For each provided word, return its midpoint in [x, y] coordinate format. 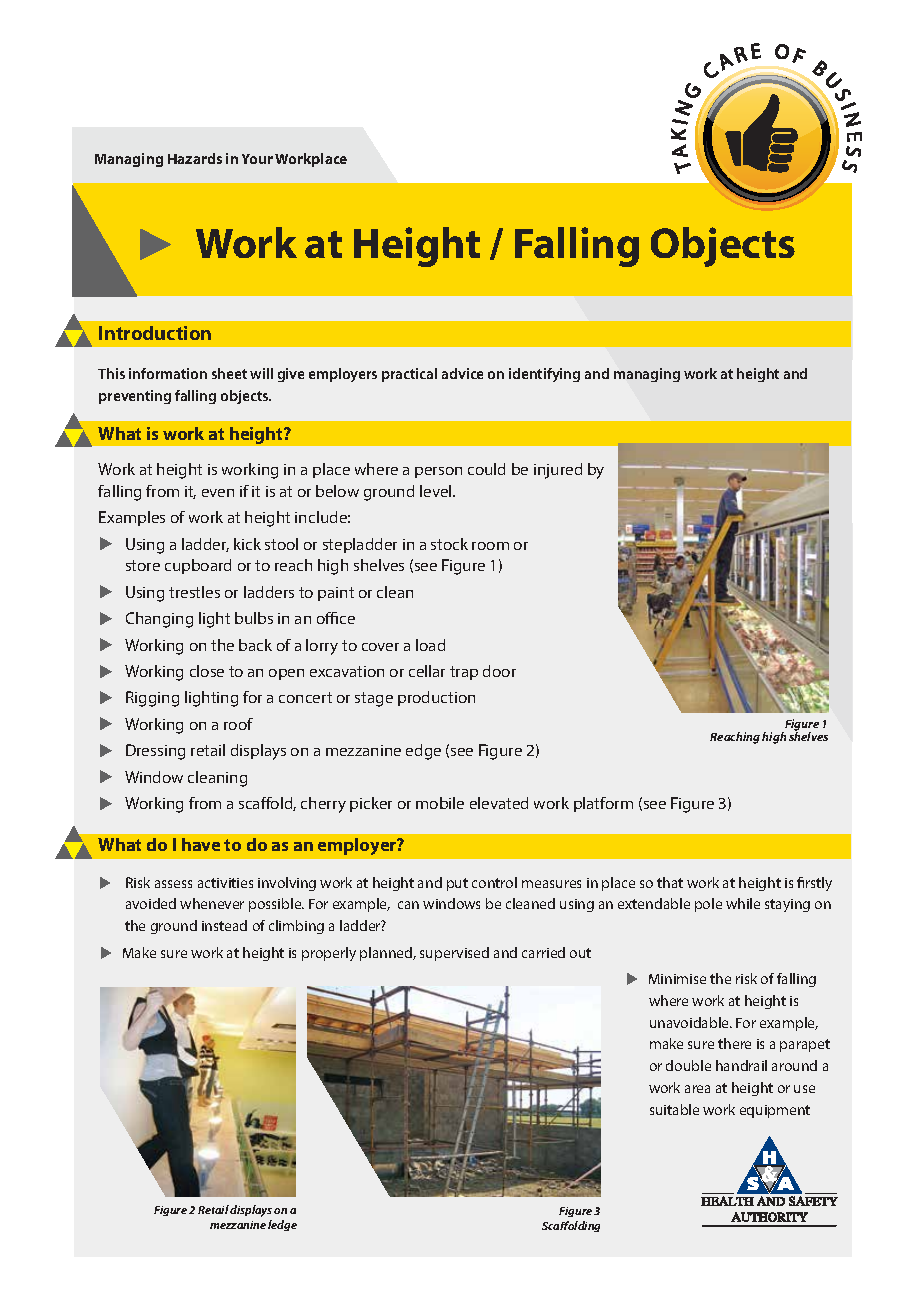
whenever [212, 903]
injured [558, 471]
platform [603, 804]
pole [708, 905]
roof [238, 724]
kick [247, 544]
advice [462, 373]
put [457, 884]
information [168, 373]
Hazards [195, 158]
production [436, 698]
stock [449, 544]
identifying [544, 375]
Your [257, 159]
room [490, 546]
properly [329, 954]
